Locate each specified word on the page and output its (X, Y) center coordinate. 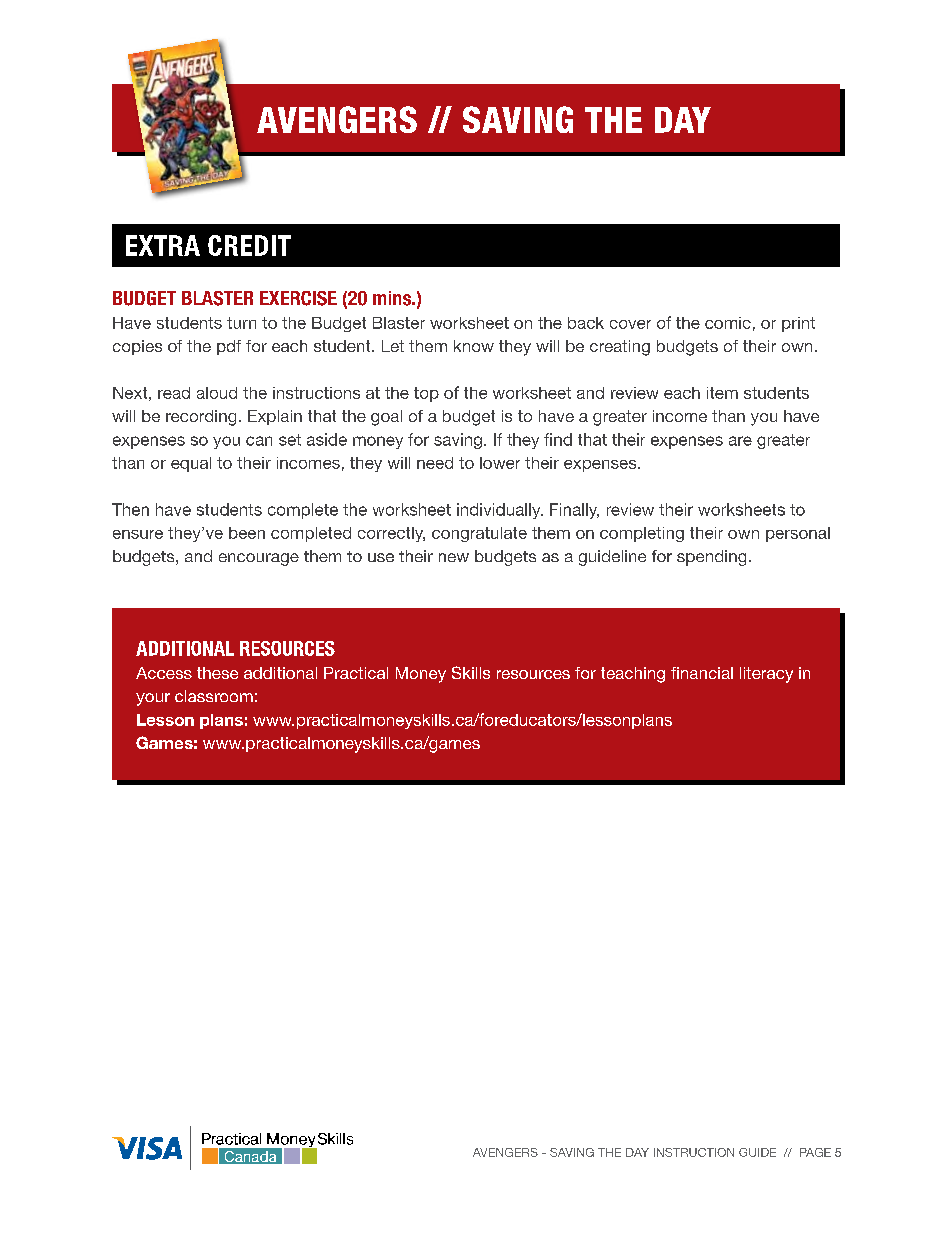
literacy (766, 675)
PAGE (815, 1152)
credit (249, 245)
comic (728, 323)
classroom (214, 696)
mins (393, 298)
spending (711, 558)
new (454, 557)
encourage (259, 559)
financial (702, 673)
